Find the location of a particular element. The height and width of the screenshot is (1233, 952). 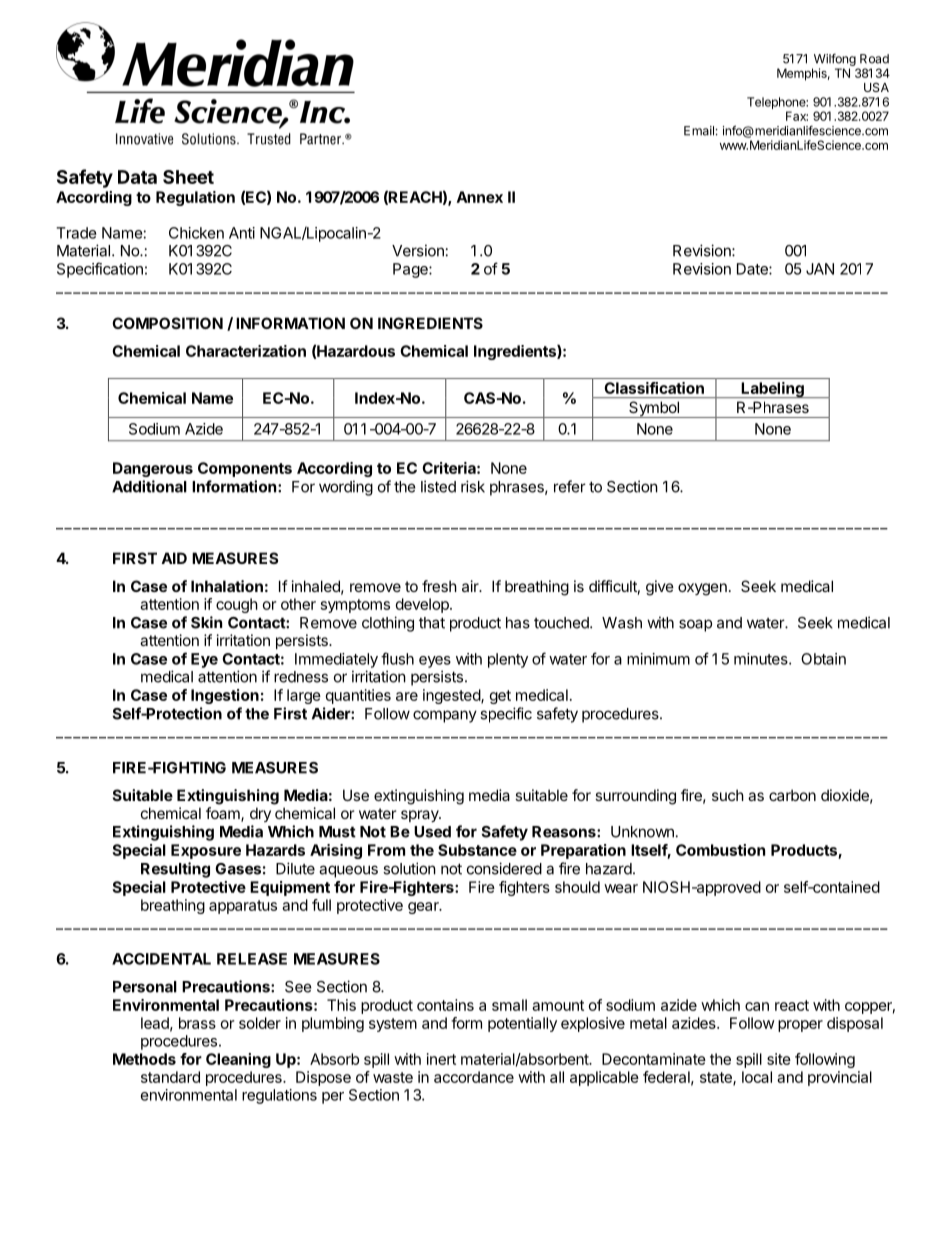

carbon is located at coordinates (792, 795).
